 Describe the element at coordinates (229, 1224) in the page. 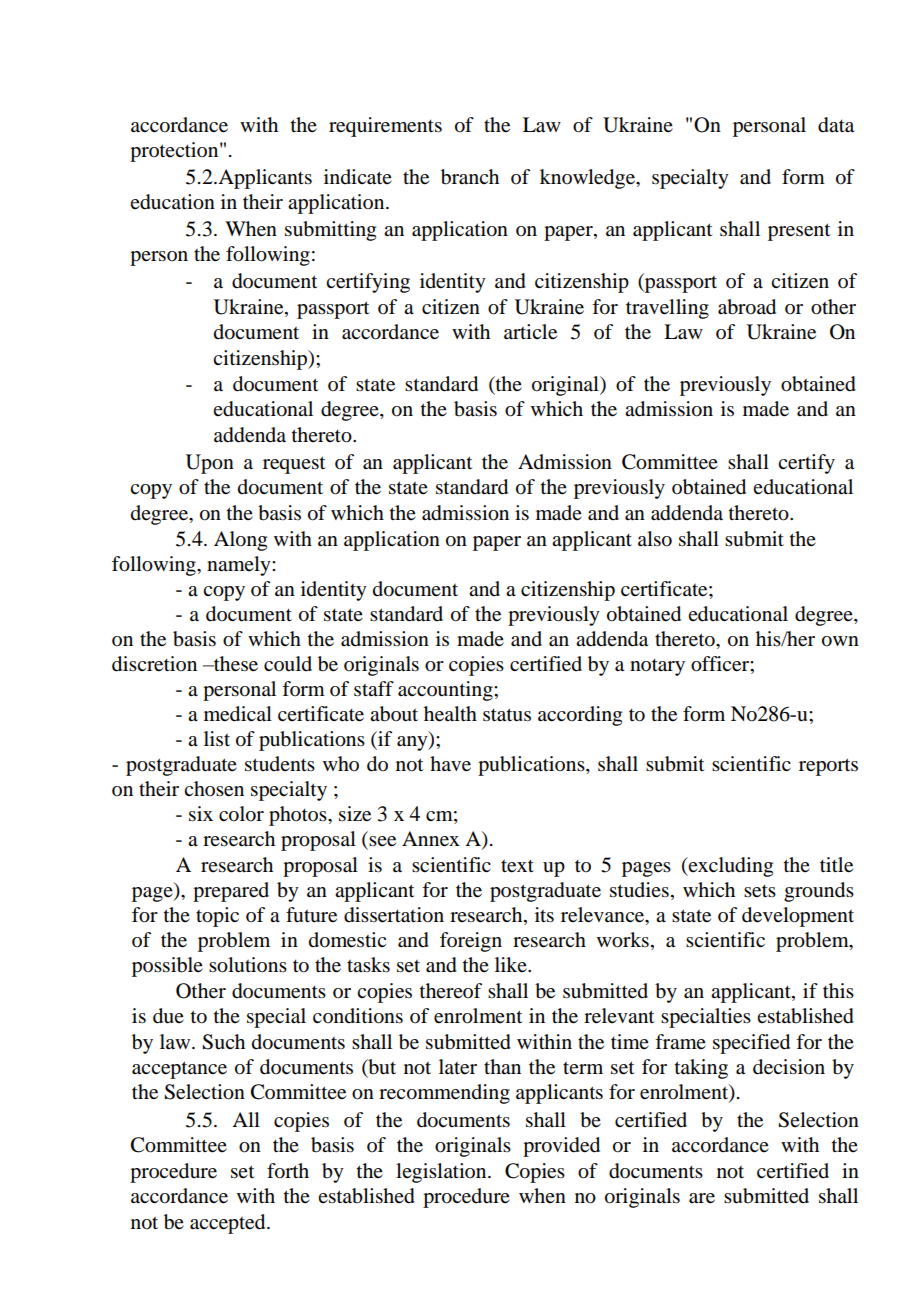

I see `accepted` at that location.
